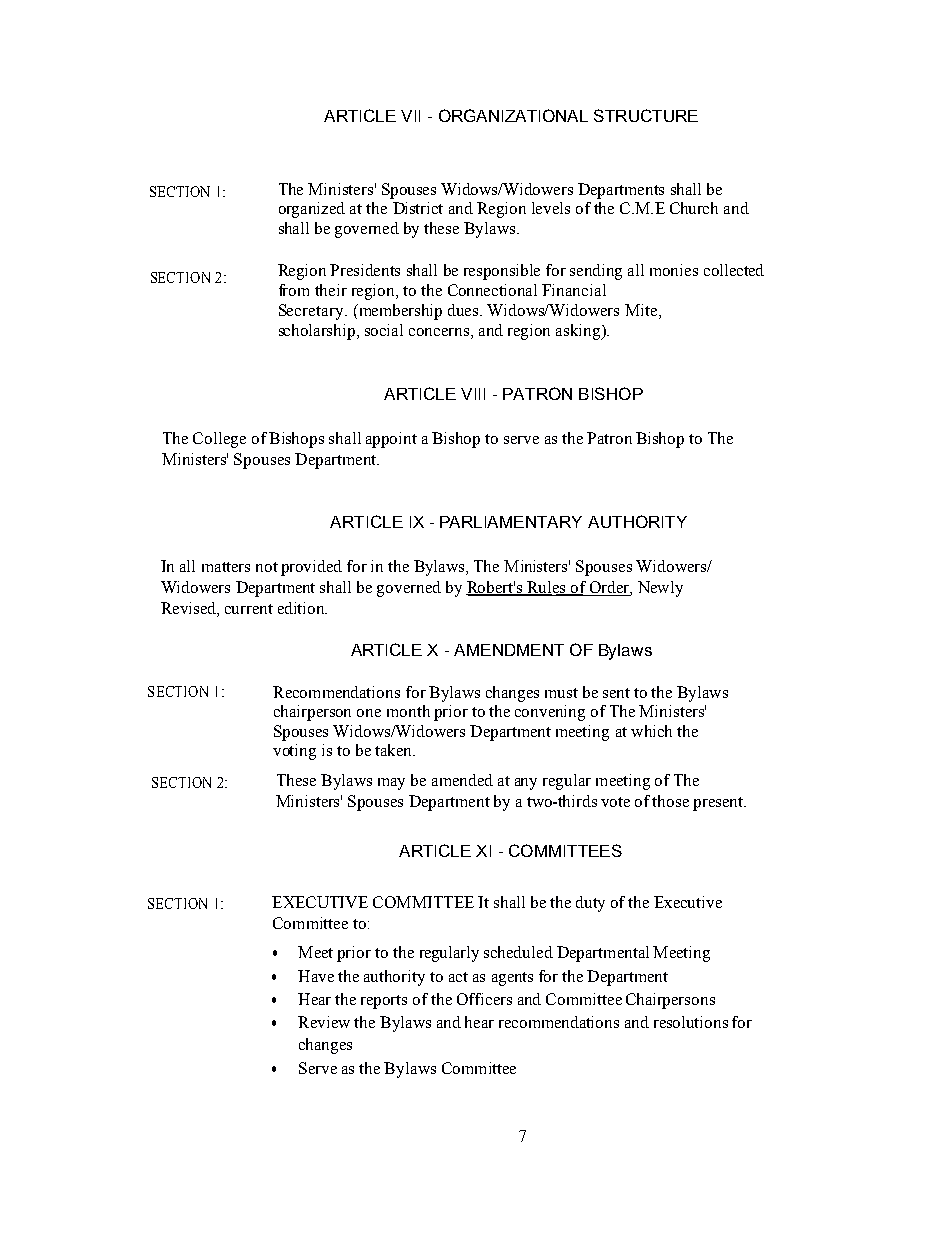  I want to click on ORGANIZATIONAL, so click(513, 115).
